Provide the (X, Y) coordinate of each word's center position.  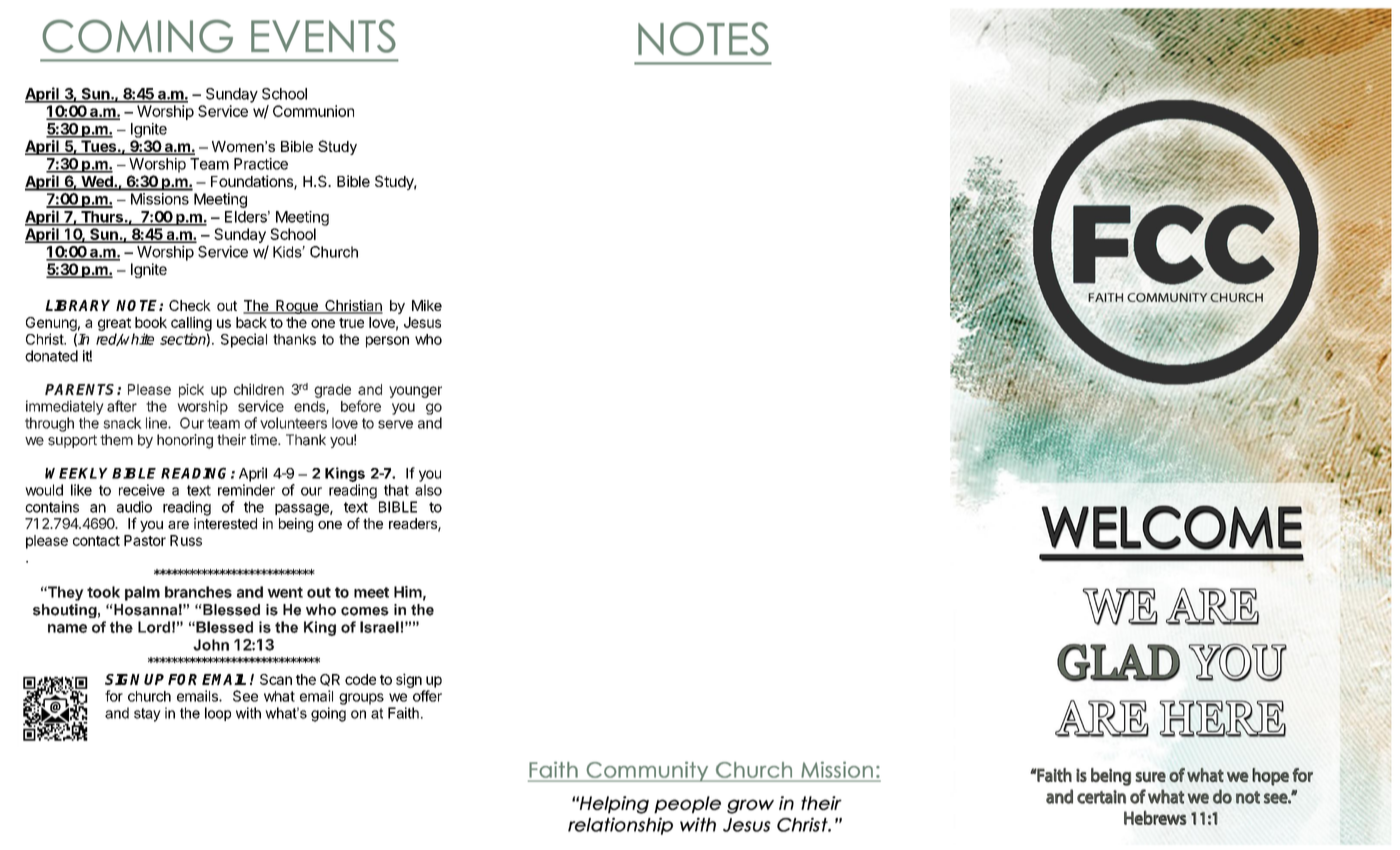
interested (225, 523)
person (387, 342)
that (396, 490)
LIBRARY (77, 305)
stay (147, 715)
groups (361, 699)
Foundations (253, 182)
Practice (261, 164)
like (81, 490)
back (251, 322)
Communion (313, 111)
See (245, 696)
